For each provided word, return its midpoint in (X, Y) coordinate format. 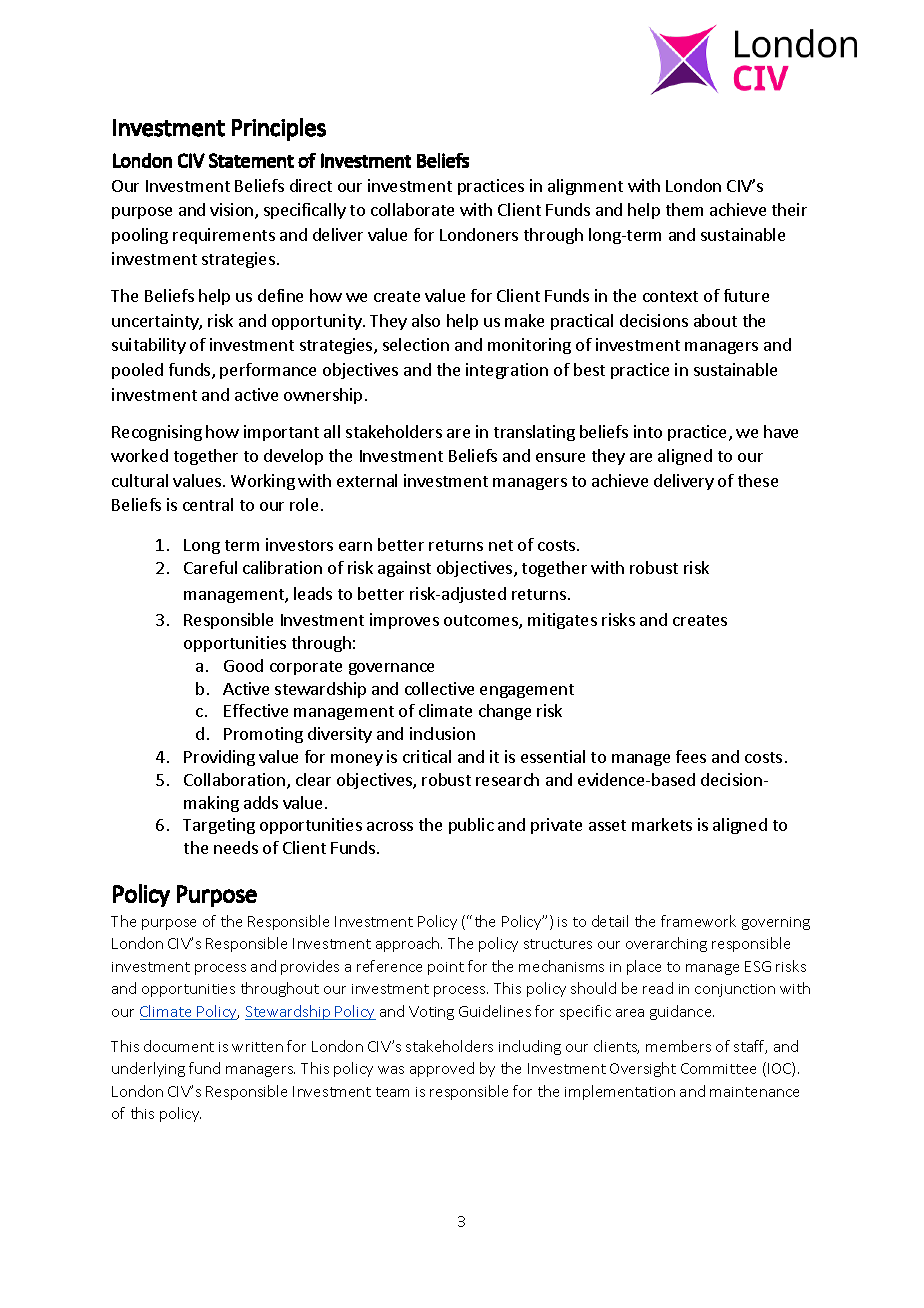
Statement (251, 160)
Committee (718, 1068)
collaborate (412, 209)
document (179, 1046)
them (684, 209)
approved (442, 1069)
